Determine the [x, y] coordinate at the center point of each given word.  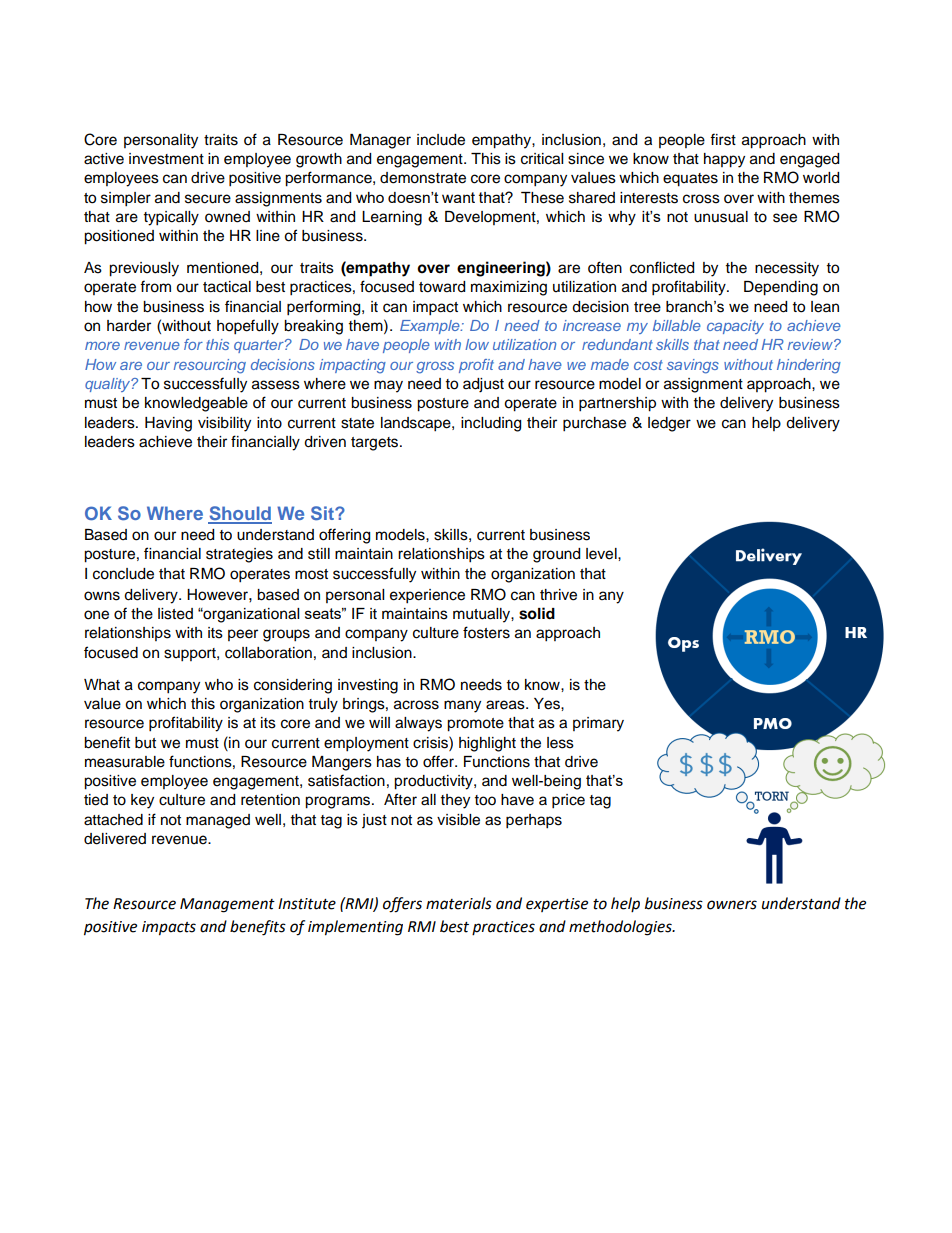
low [477, 344]
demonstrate [423, 178]
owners [732, 905]
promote [475, 725]
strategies [239, 555]
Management [227, 905]
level [602, 554]
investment [166, 159]
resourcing [210, 366]
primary [598, 724]
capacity [735, 327]
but [145, 743]
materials [459, 903]
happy [724, 160]
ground [556, 555]
